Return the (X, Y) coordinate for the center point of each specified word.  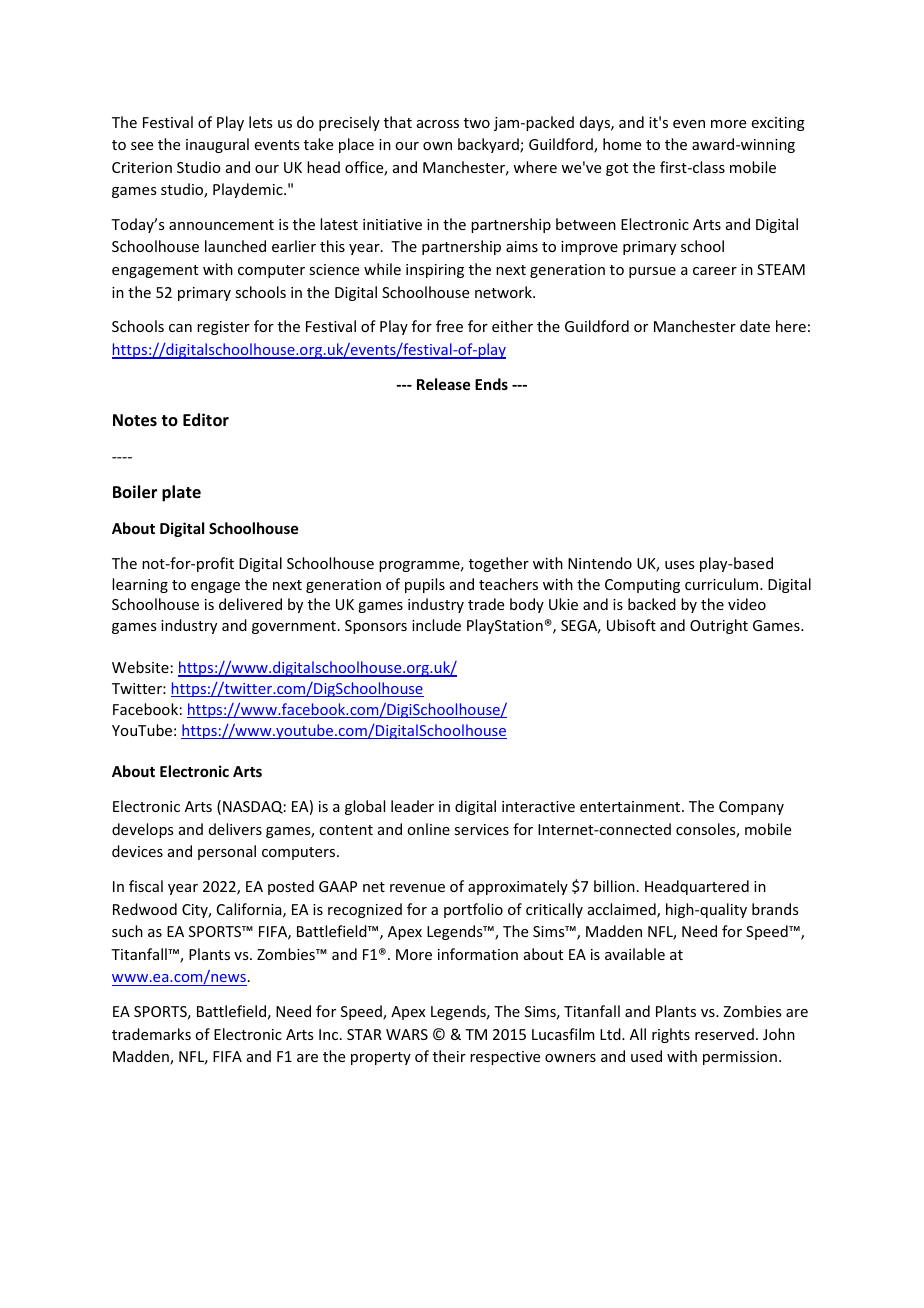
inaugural (217, 145)
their (449, 1056)
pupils (425, 585)
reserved (724, 1034)
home (622, 144)
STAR (364, 1034)
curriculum (723, 584)
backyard (489, 145)
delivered (250, 604)
